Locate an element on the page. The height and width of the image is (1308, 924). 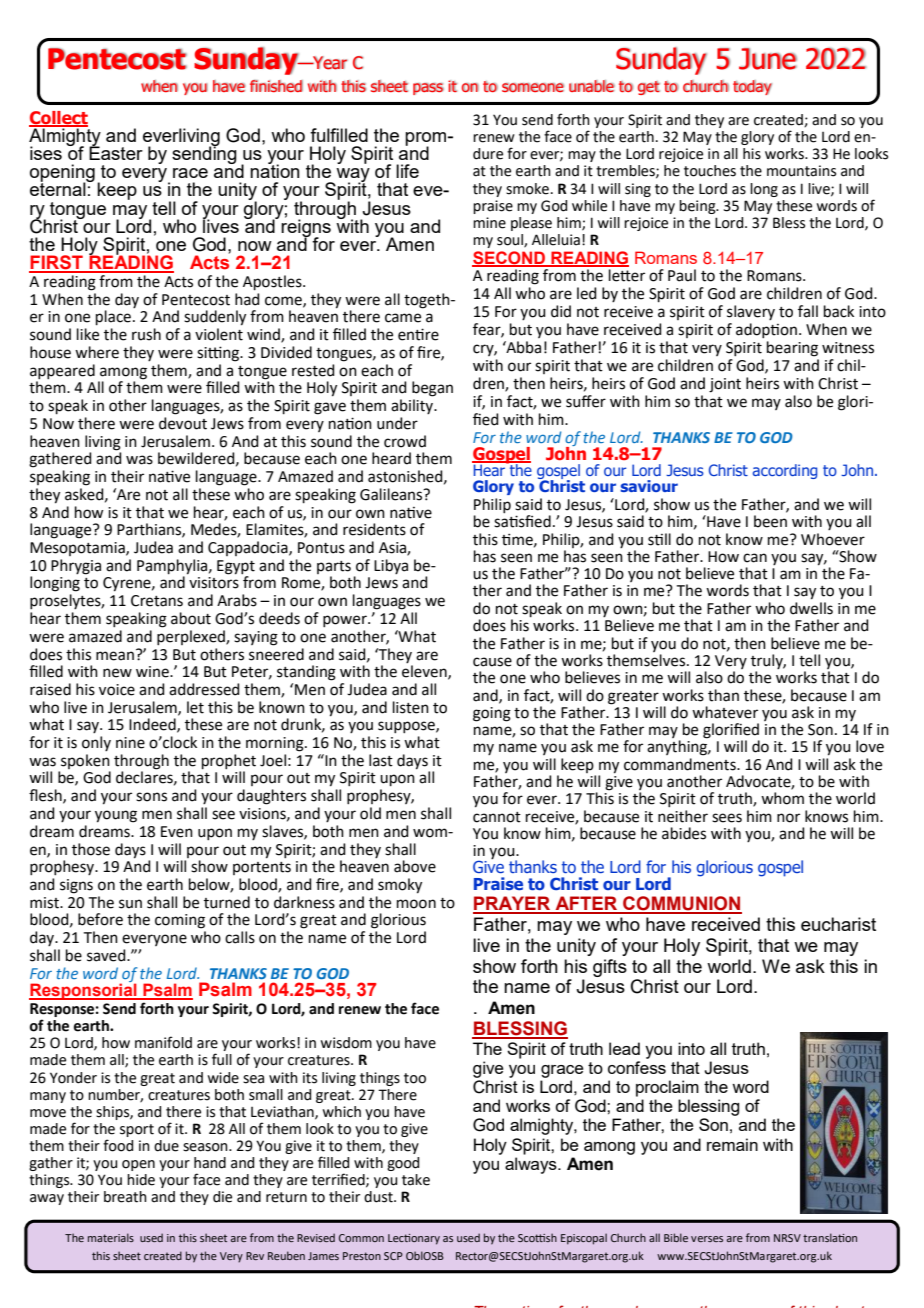
Easter is located at coordinates (116, 152).
